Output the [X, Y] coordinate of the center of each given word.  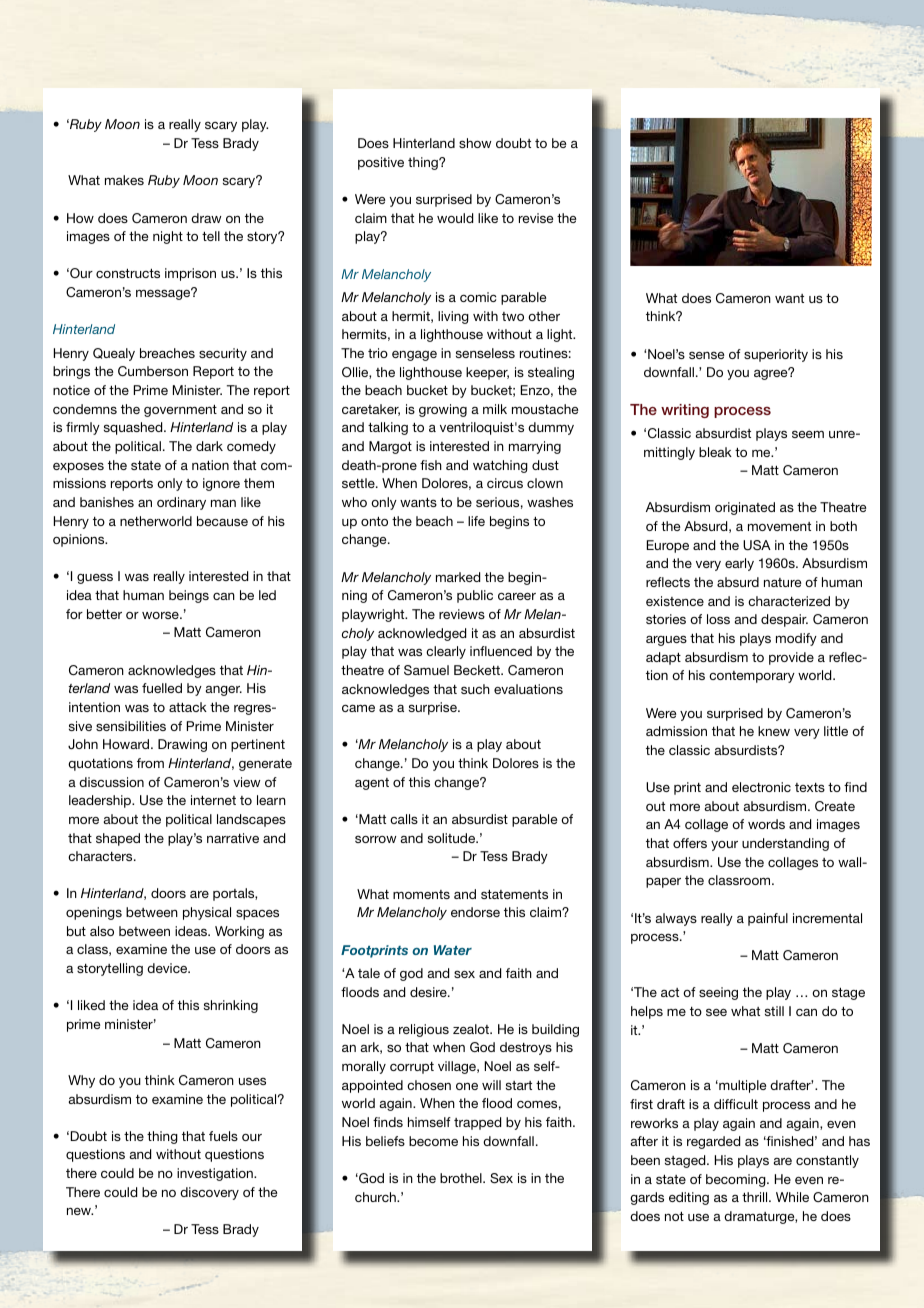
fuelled [162, 688]
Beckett [478, 670]
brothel [462, 1178]
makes [124, 180]
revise [536, 218]
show [475, 143]
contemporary [752, 677]
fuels [223, 1136]
